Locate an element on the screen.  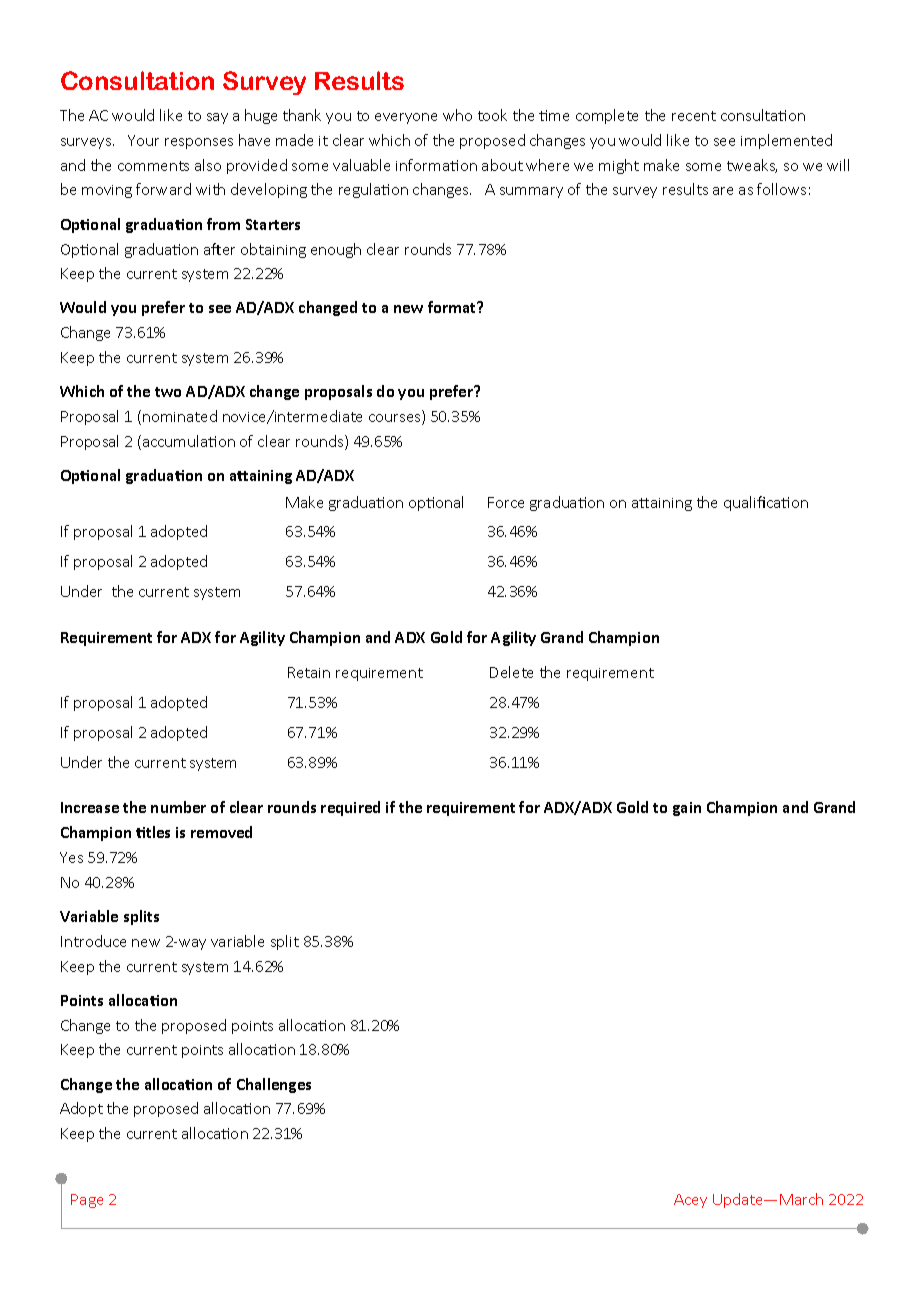
Challenges is located at coordinates (274, 1085).
